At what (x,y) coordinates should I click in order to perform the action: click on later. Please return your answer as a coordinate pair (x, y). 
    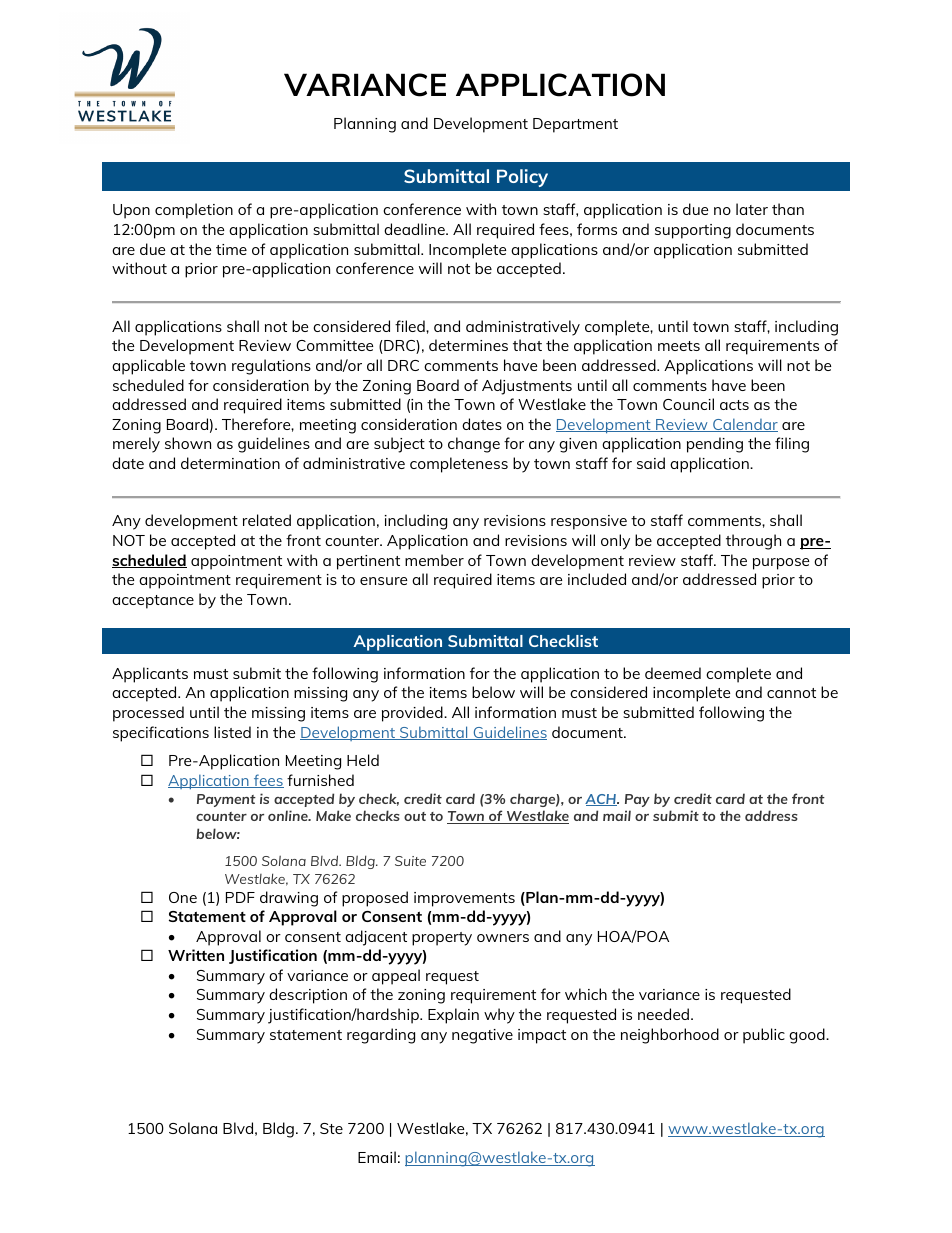
    Looking at the image, I should click on (752, 209).
